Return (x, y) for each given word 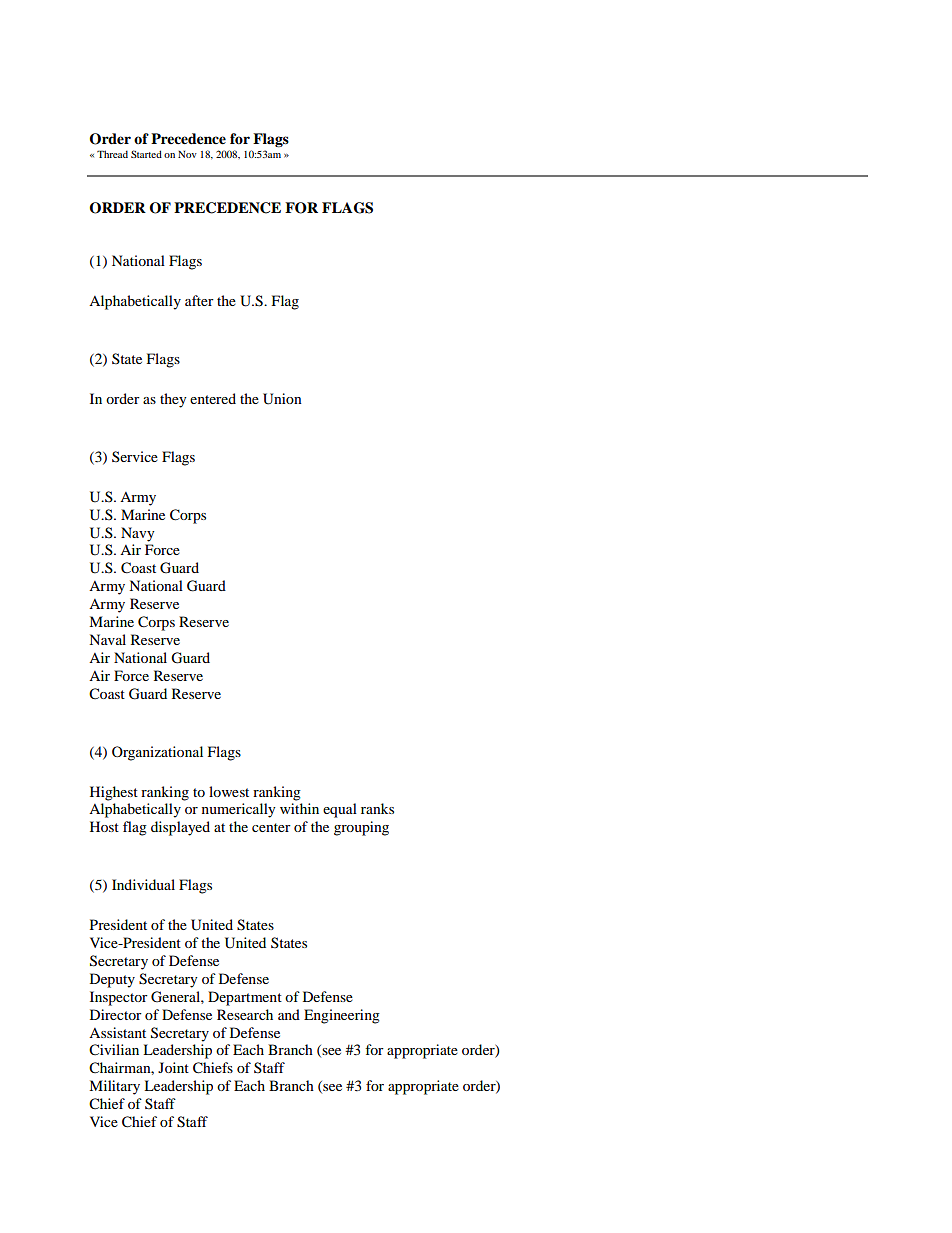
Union (282, 399)
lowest (229, 791)
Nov (187, 154)
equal (340, 810)
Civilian (114, 1050)
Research (245, 1014)
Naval (107, 639)
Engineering (342, 1016)
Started (146, 154)
